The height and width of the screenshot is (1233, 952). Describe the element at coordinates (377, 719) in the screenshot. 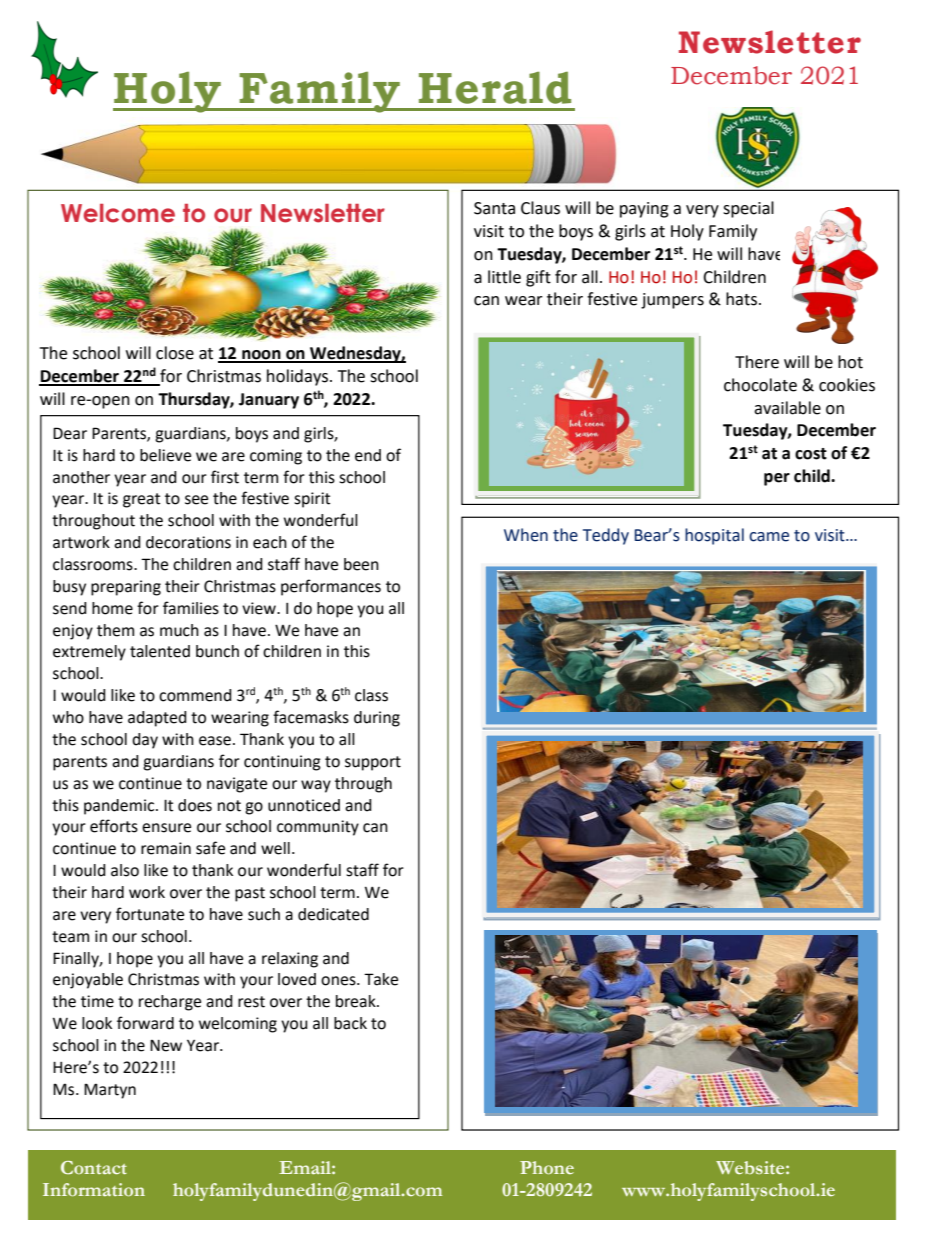

I see `during` at that location.
